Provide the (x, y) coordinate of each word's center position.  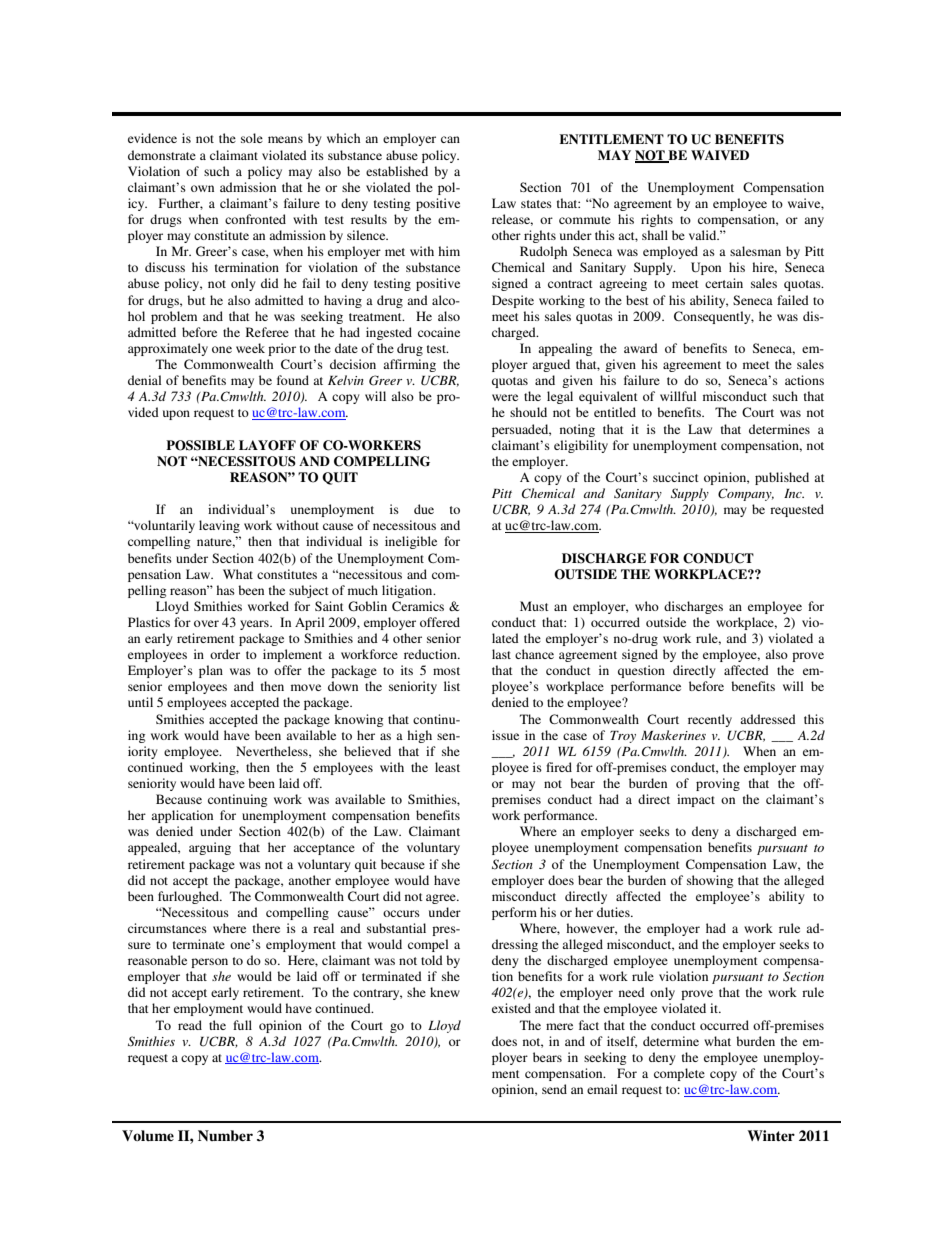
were (505, 397)
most (446, 671)
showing (710, 881)
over (206, 623)
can (450, 139)
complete (679, 1074)
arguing (210, 848)
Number (225, 1135)
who (647, 606)
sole (252, 138)
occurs (401, 913)
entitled (615, 412)
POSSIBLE (200, 445)
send (554, 1089)
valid (704, 235)
